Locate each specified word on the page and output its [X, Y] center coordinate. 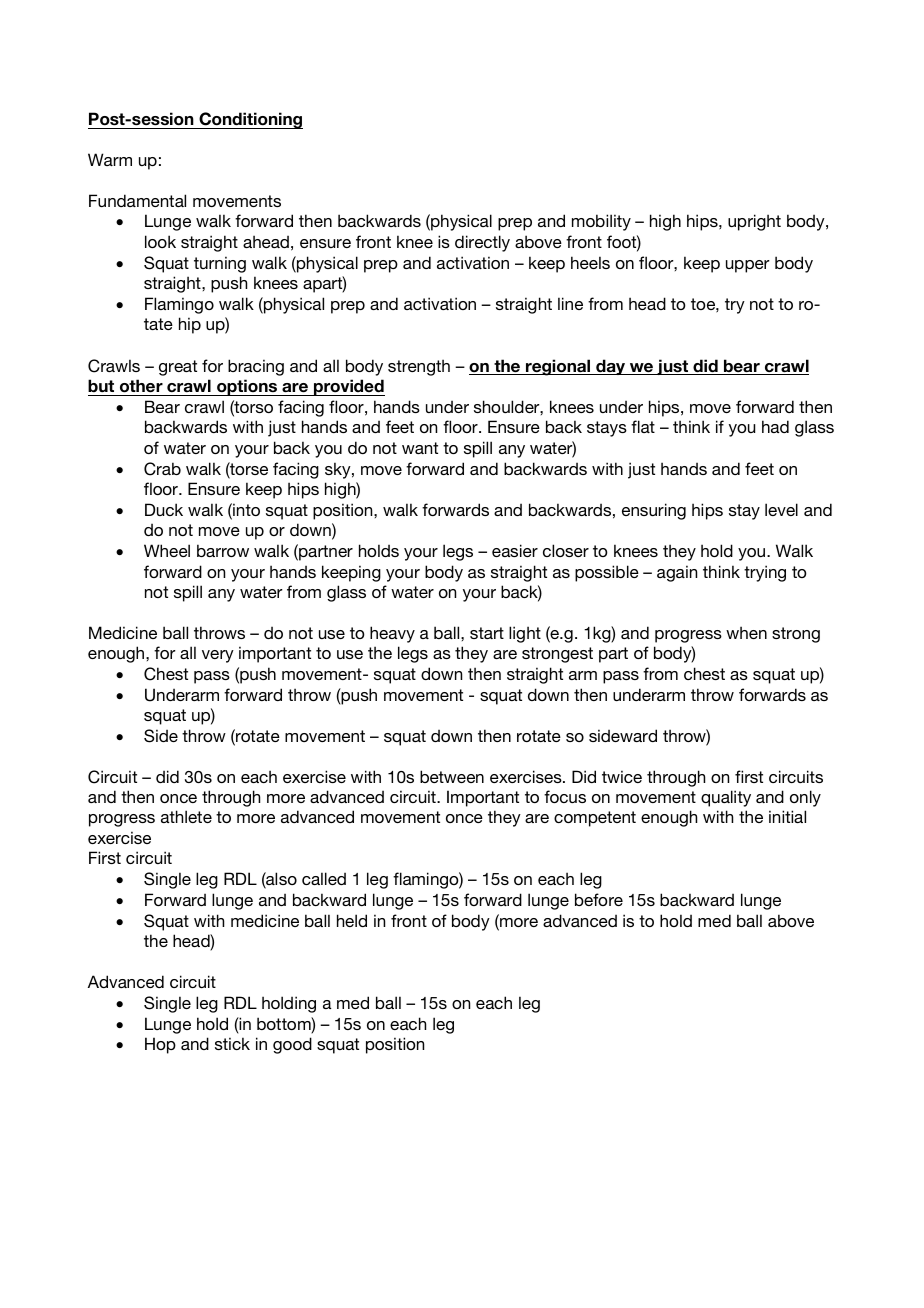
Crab [162, 469]
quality [726, 798]
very [218, 656]
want [420, 448]
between [452, 776]
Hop [160, 1045]
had [775, 426]
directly [482, 243]
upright [754, 222]
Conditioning [250, 120]
